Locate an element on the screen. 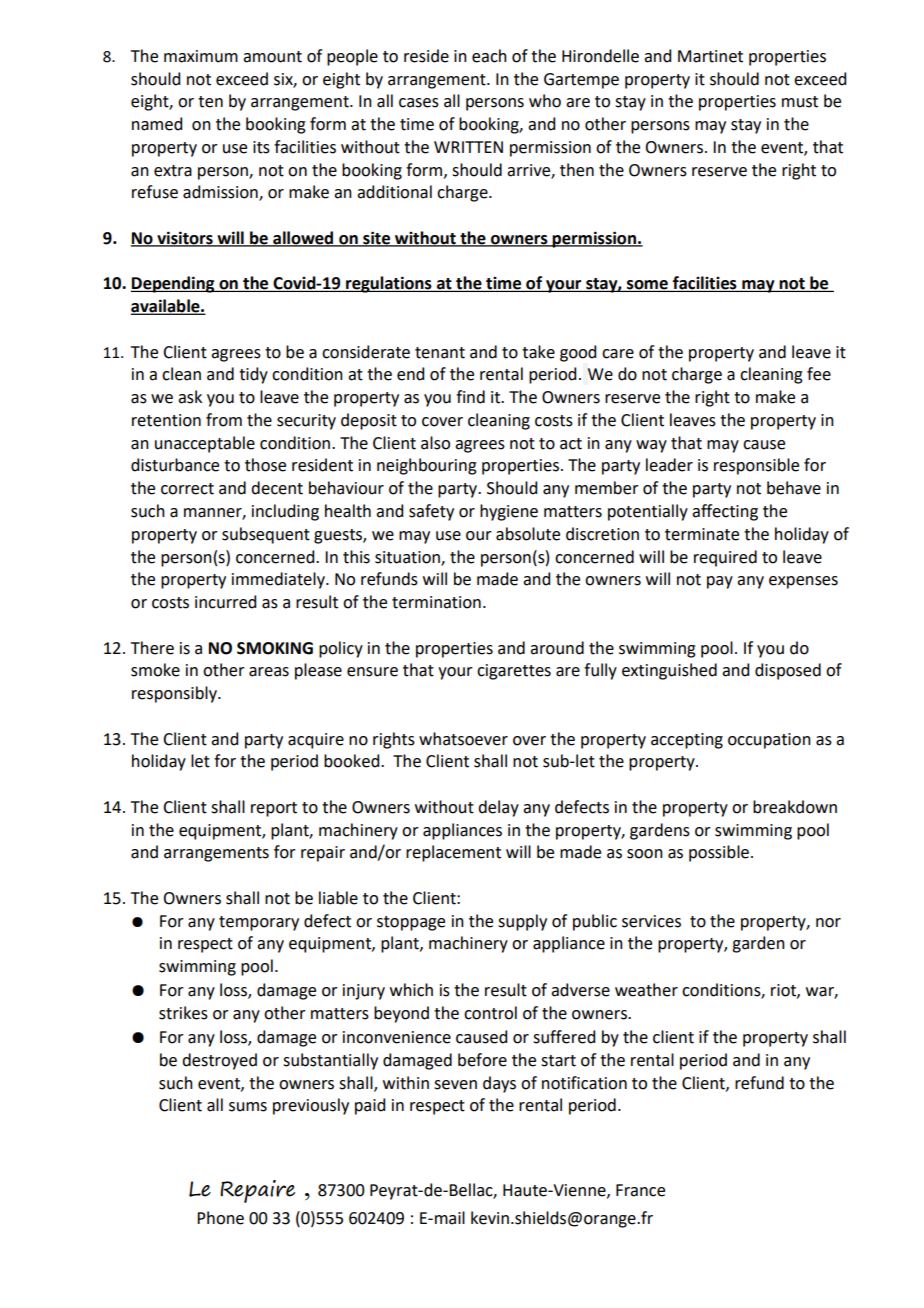  each is located at coordinates (489, 56).
